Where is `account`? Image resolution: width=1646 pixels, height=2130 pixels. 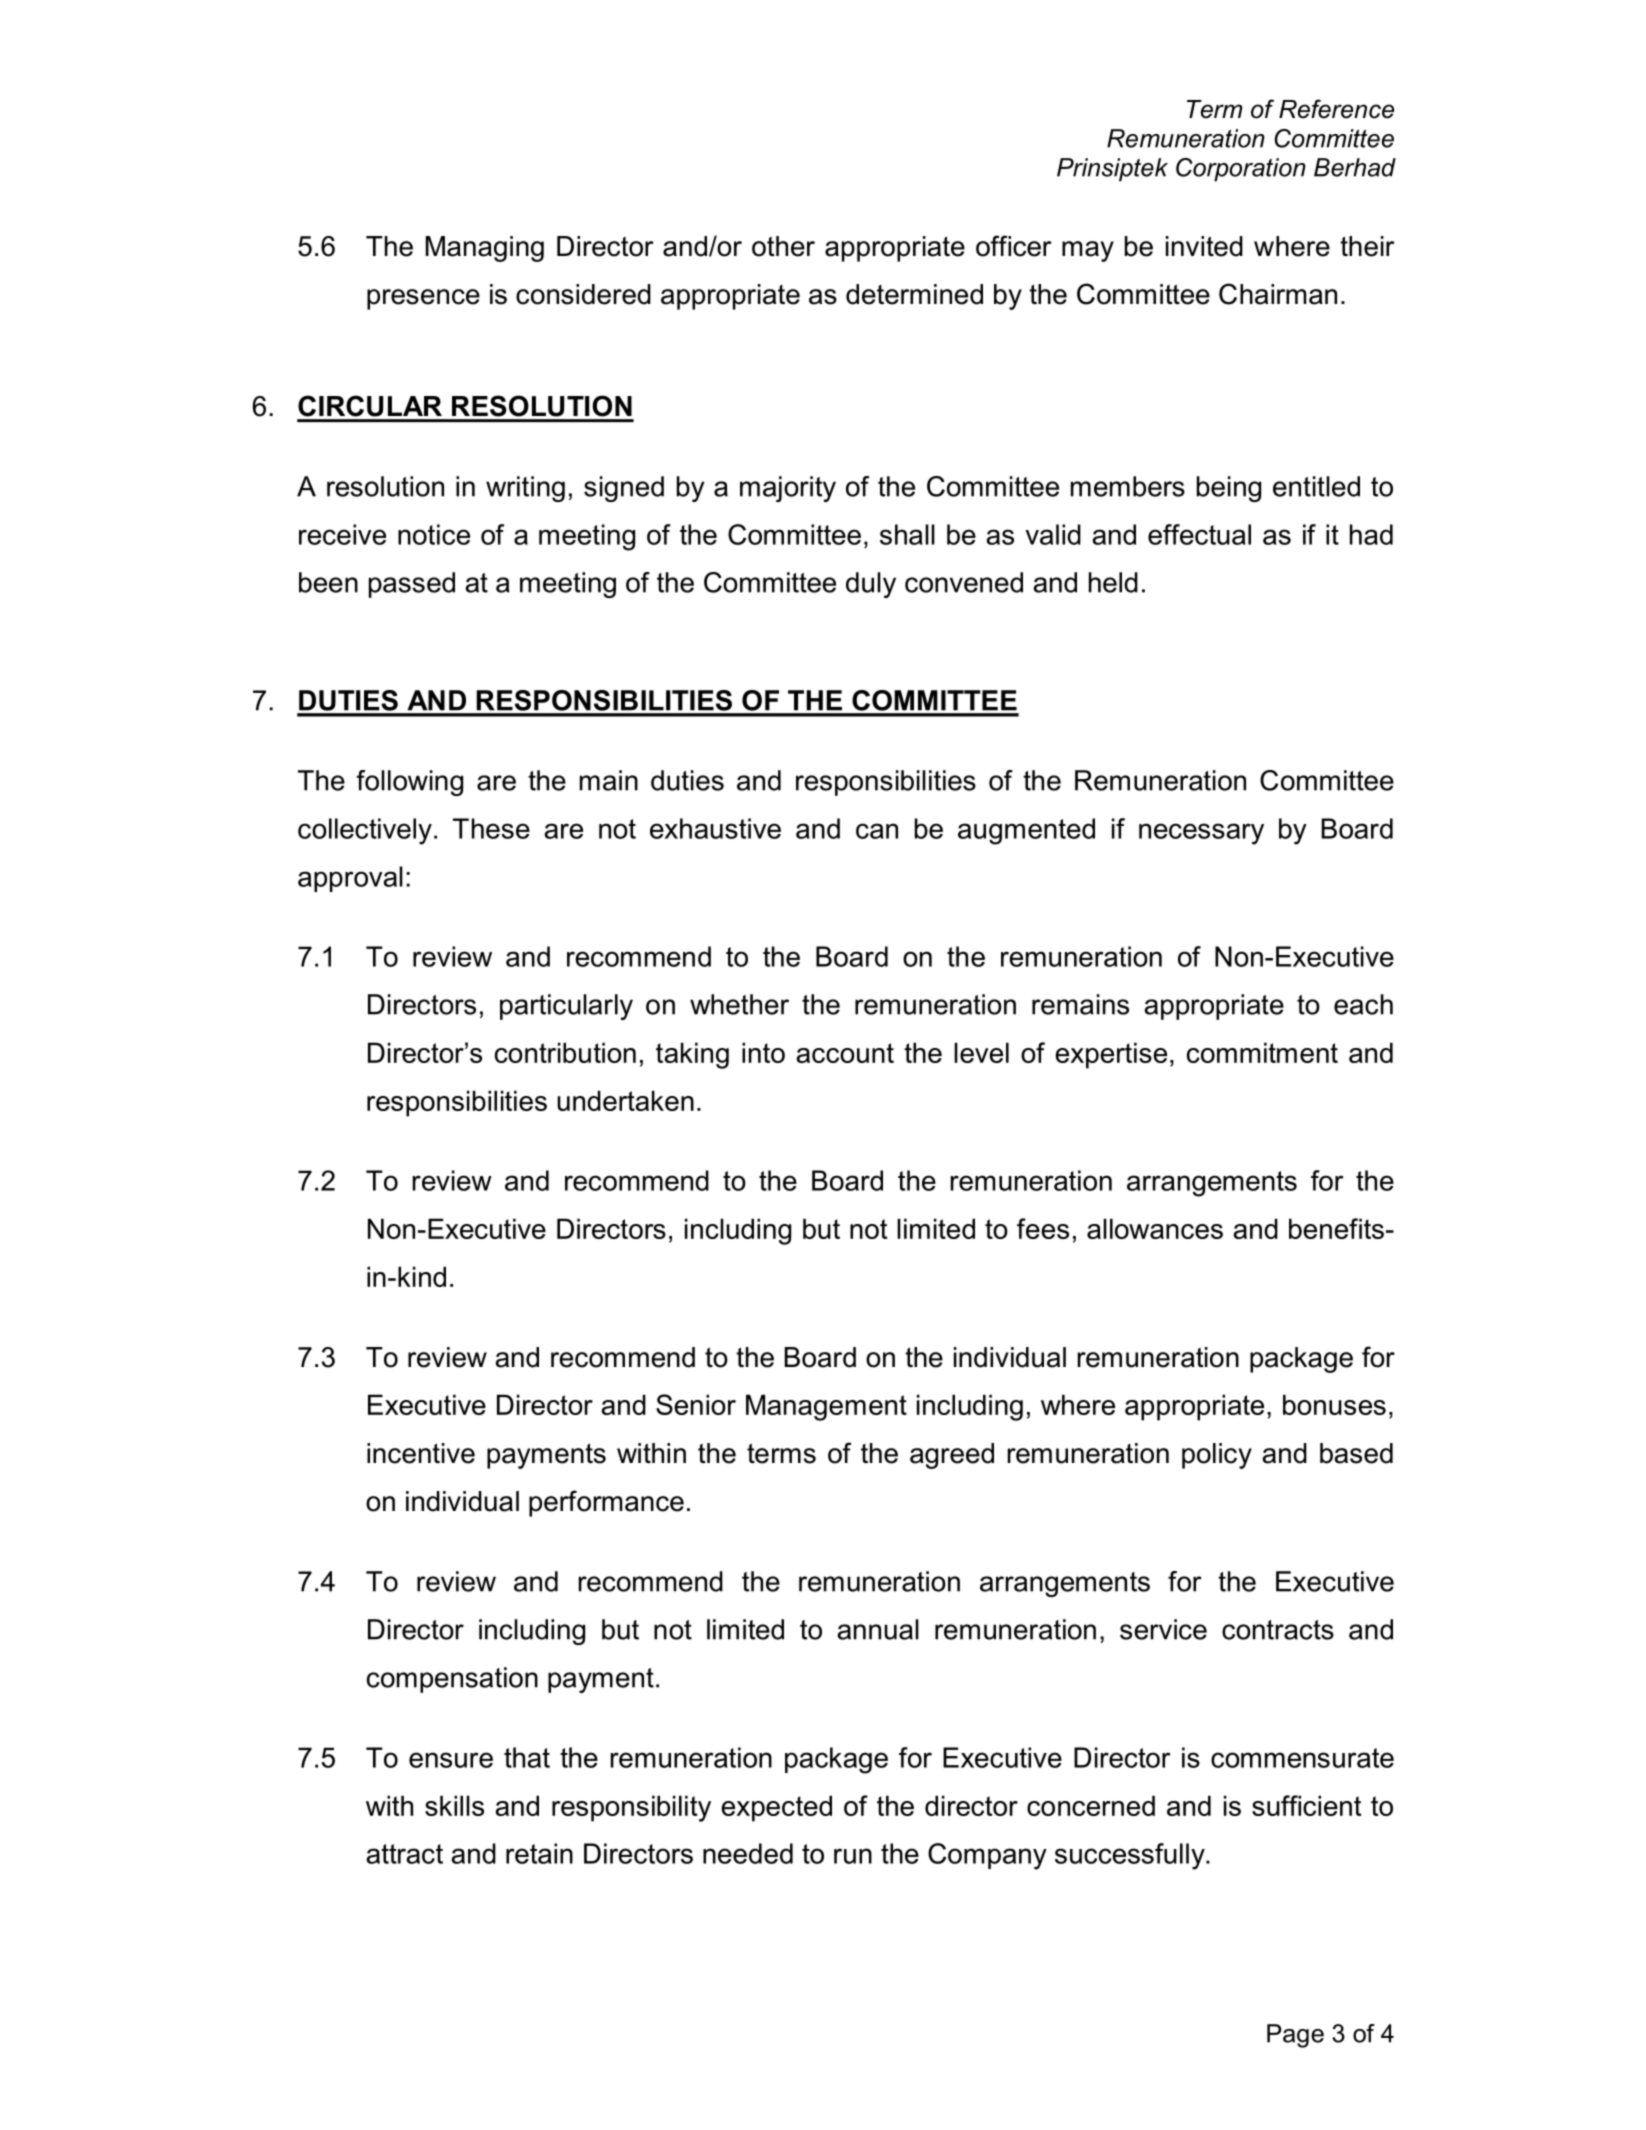 account is located at coordinates (845, 1053).
